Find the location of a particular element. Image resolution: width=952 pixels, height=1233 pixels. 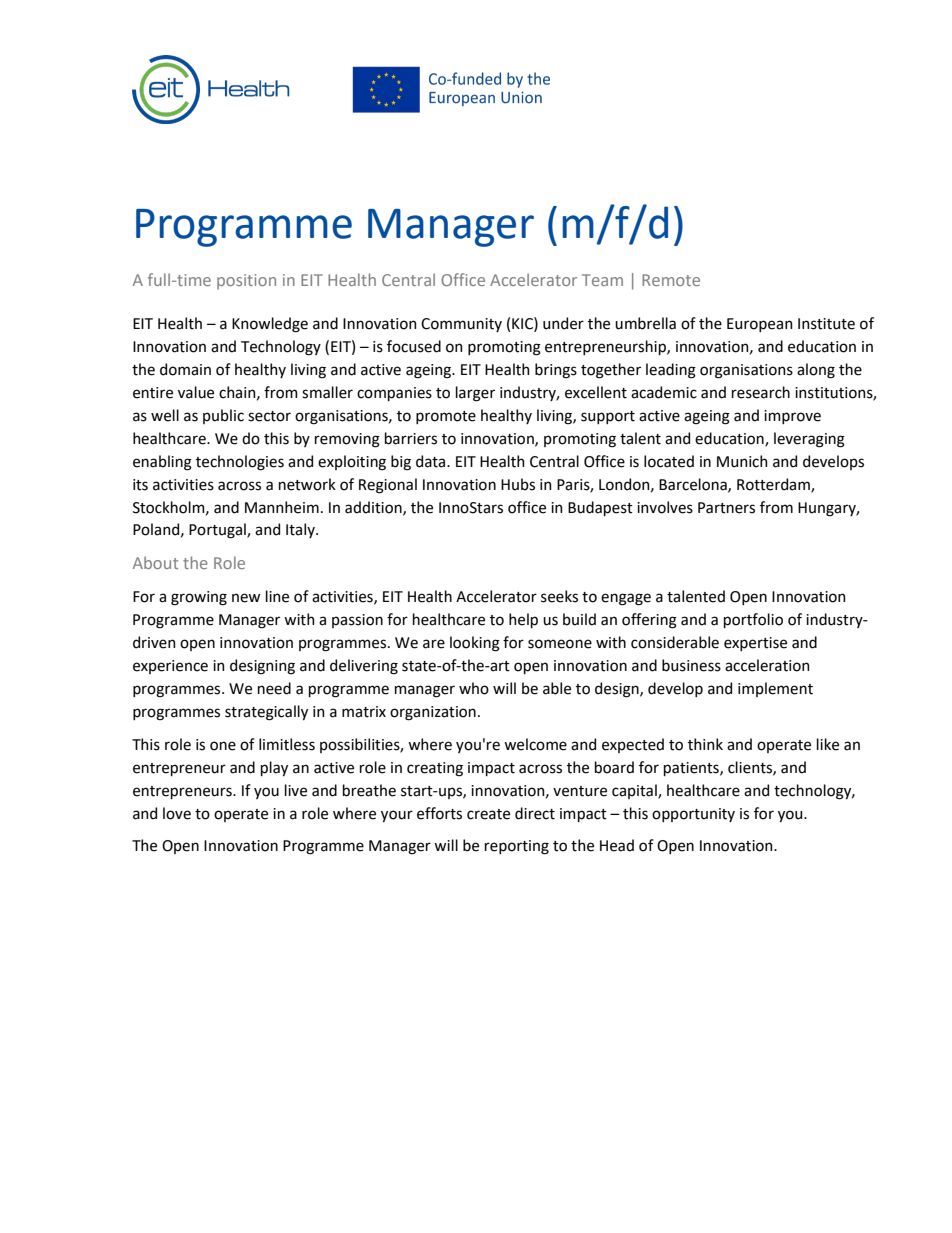

who is located at coordinates (474, 688).
